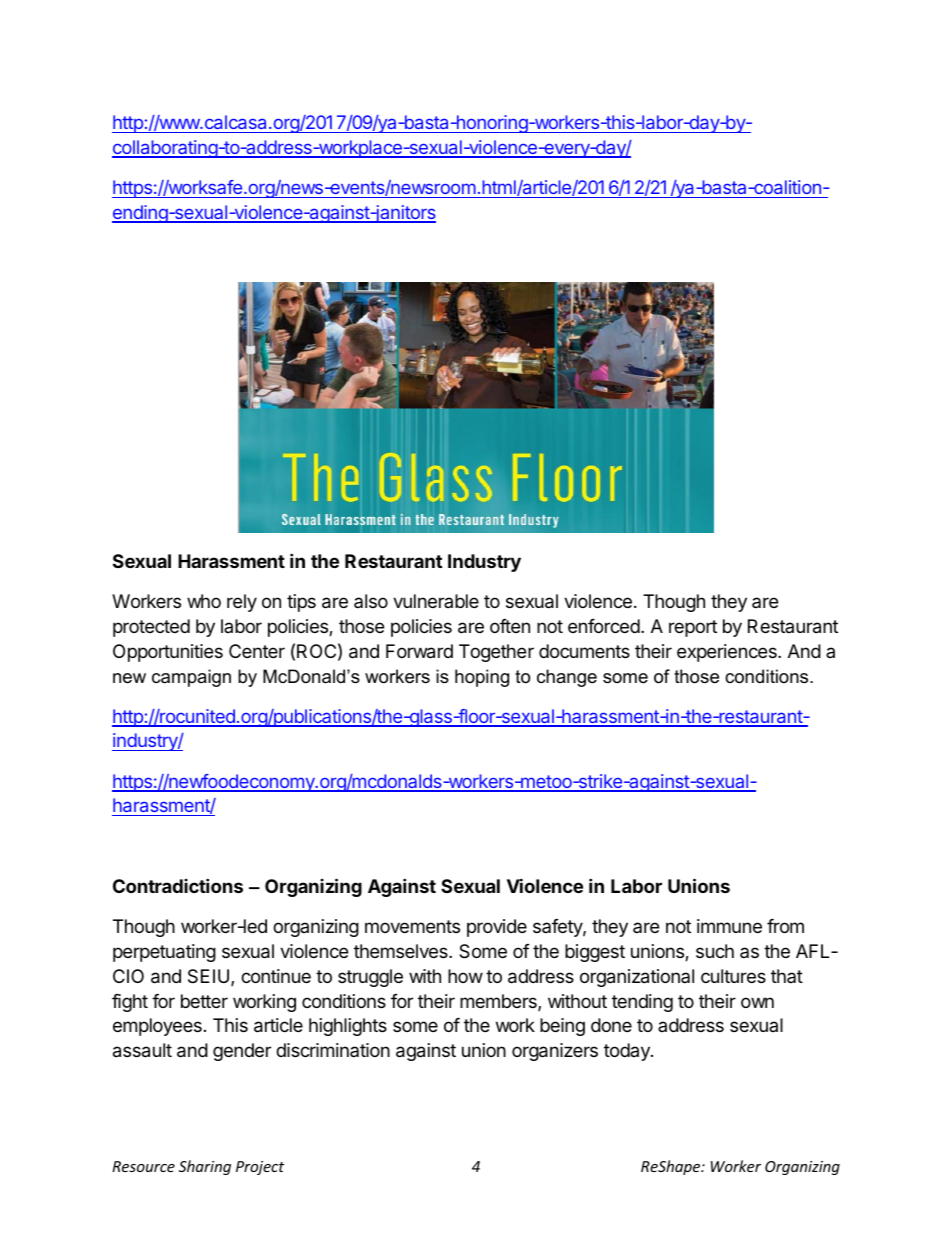  What do you see at coordinates (164, 953) in the image?
I see `perpetuating` at bounding box center [164, 953].
